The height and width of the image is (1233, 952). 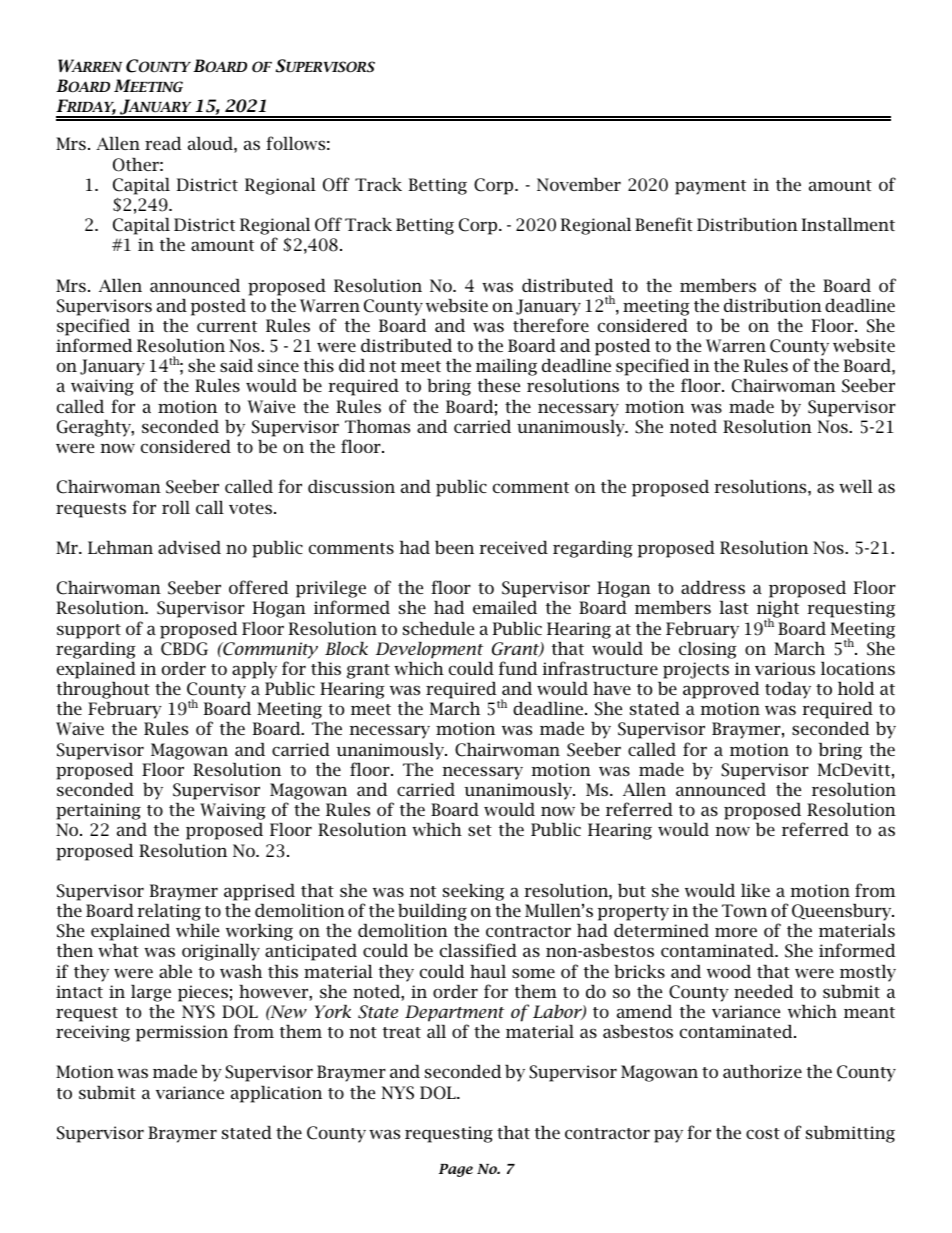 What do you see at coordinates (785, 668) in the image?
I see `various` at bounding box center [785, 668].
